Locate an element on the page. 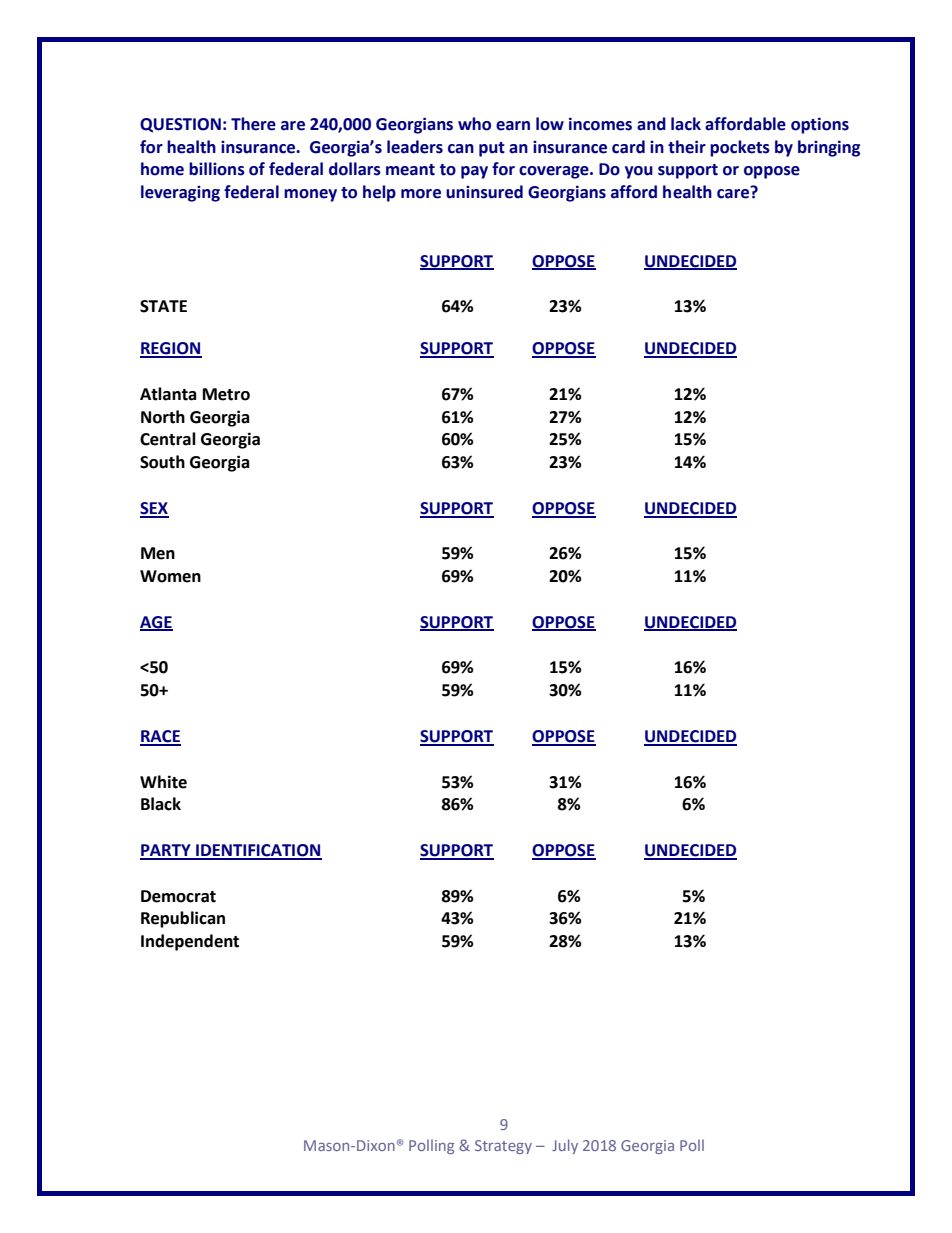 This document has height=1233, width=952. White is located at coordinates (163, 782).
